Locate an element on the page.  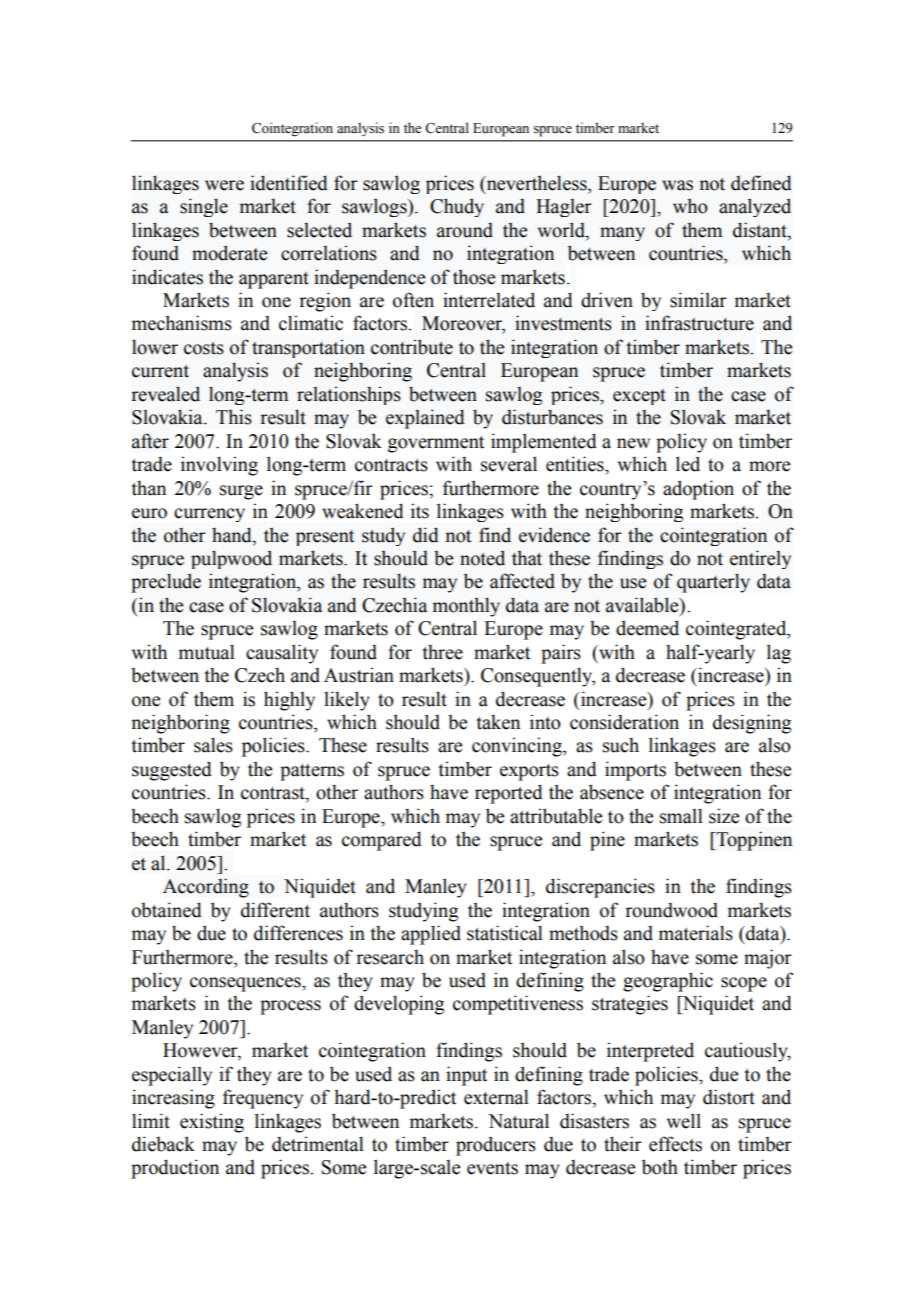
mutual is located at coordinates (207, 652).
